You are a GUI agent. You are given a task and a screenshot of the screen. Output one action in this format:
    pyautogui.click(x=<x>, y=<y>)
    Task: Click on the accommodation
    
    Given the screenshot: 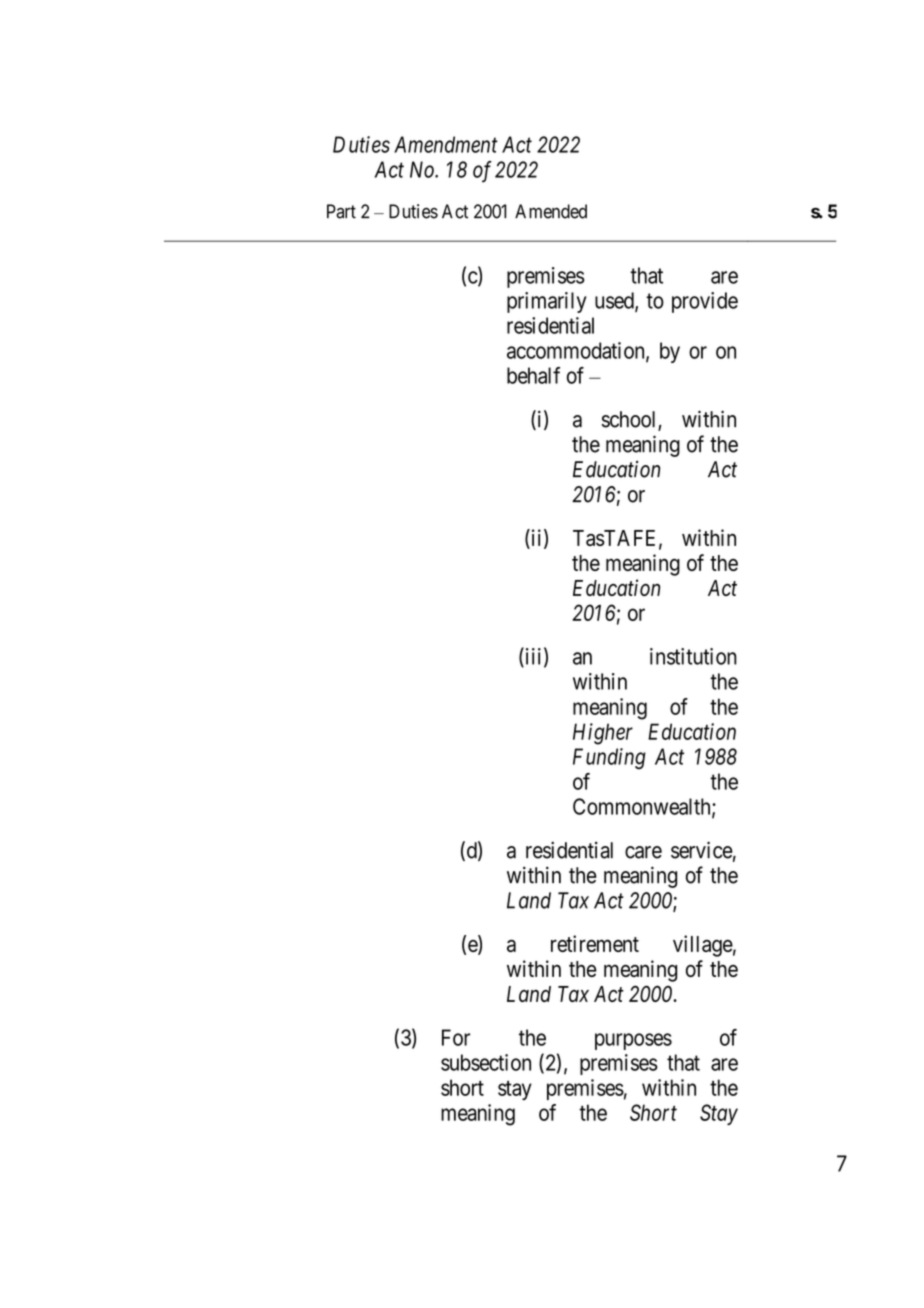 What is the action you would take?
    pyautogui.click(x=577, y=351)
